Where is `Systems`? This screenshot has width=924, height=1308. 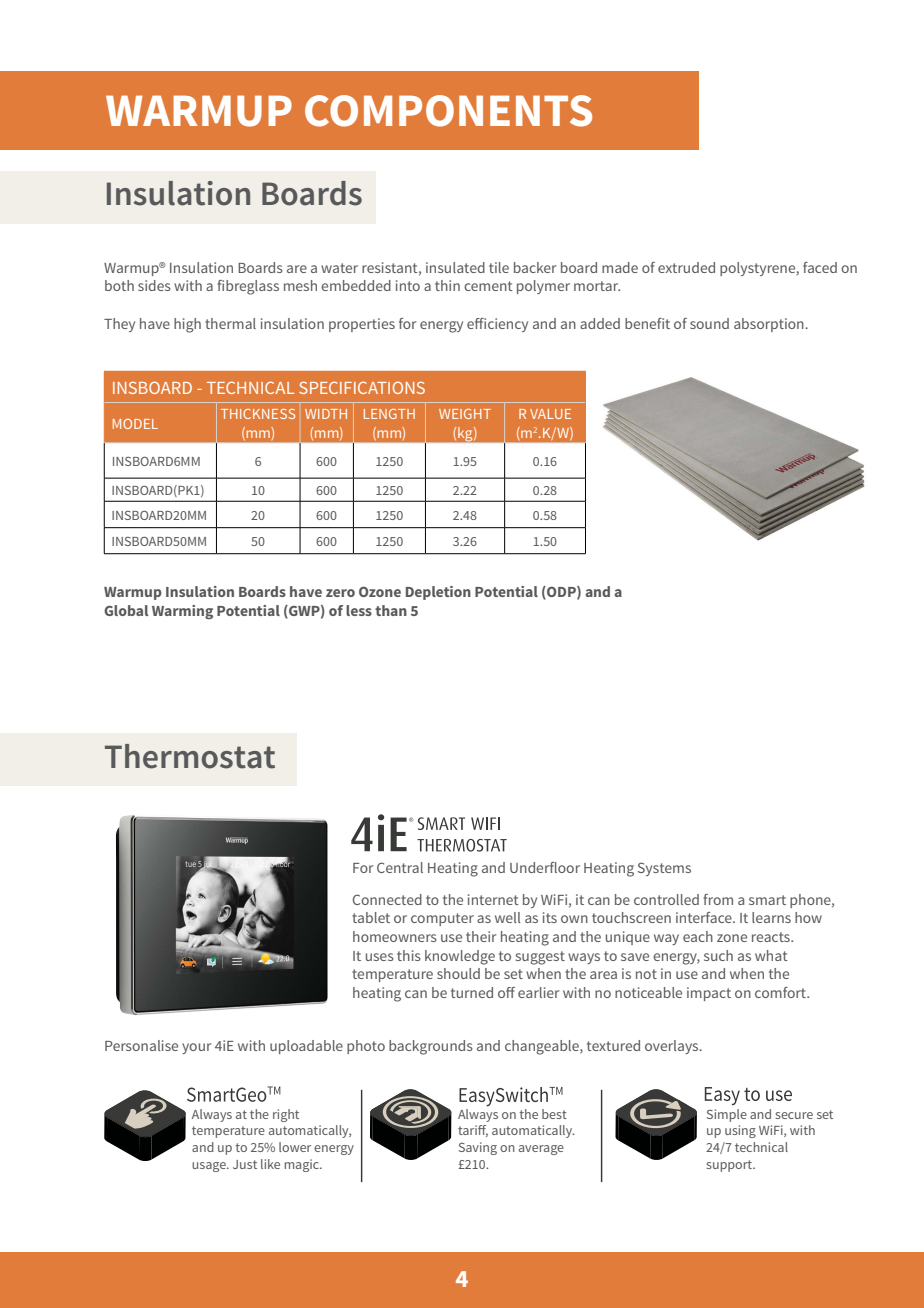 Systems is located at coordinates (664, 869).
